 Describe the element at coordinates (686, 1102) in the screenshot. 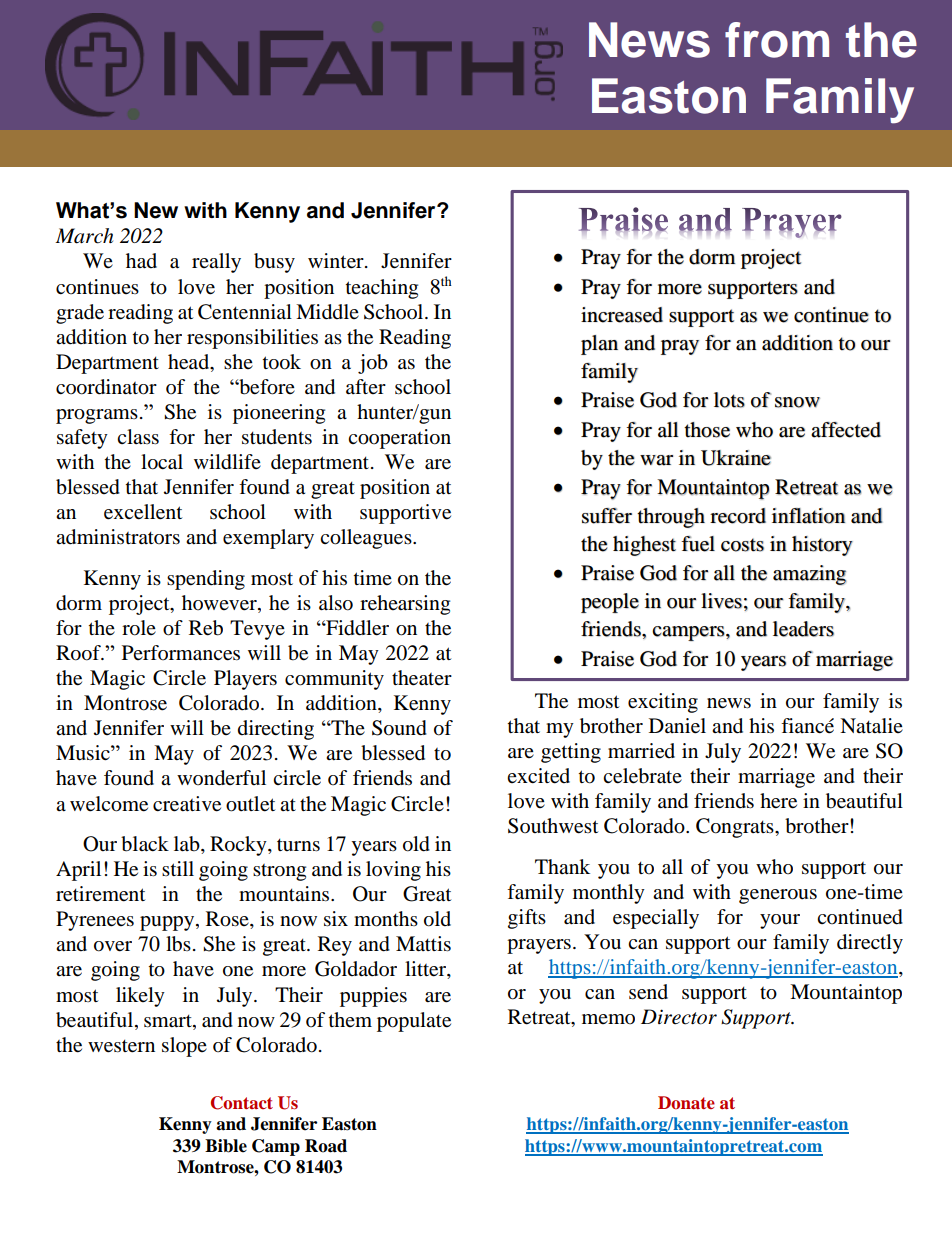

I see `Donate` at that location.
